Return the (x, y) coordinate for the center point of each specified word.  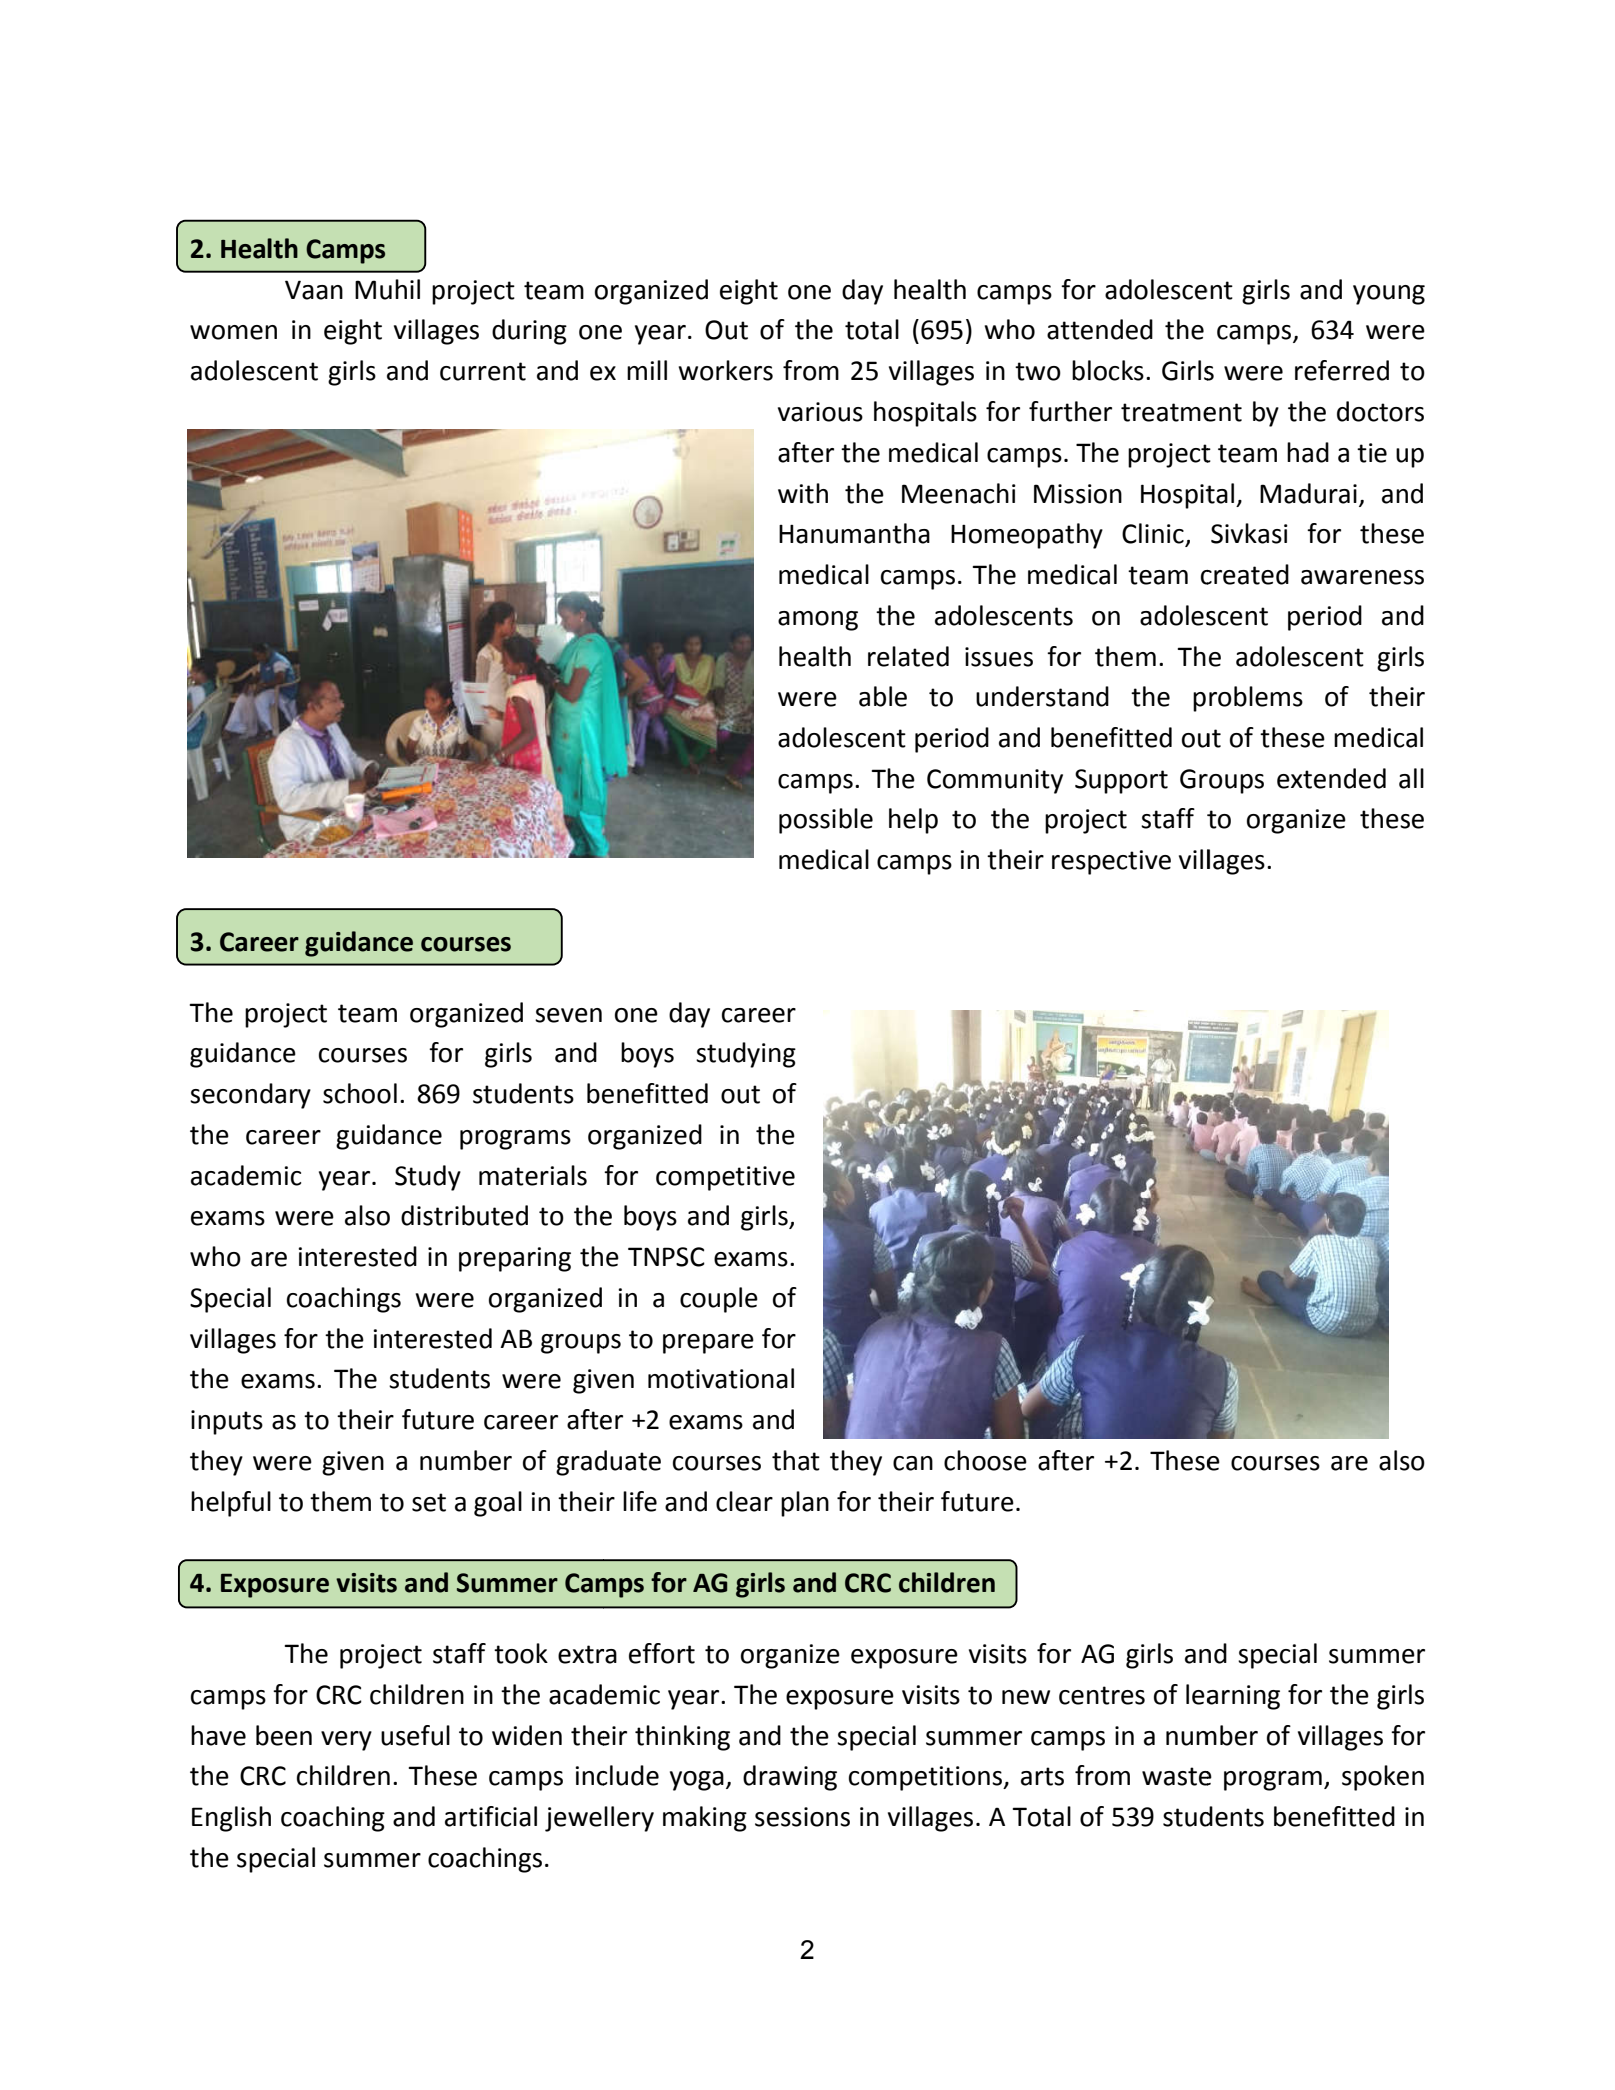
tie (1372, 453)
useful (415, 1735)
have (218, 1735)
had (1308, 452)
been (284, 1735)
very (346, 1741)
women (233, 332)
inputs (227, 1422)
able (883, 696)
